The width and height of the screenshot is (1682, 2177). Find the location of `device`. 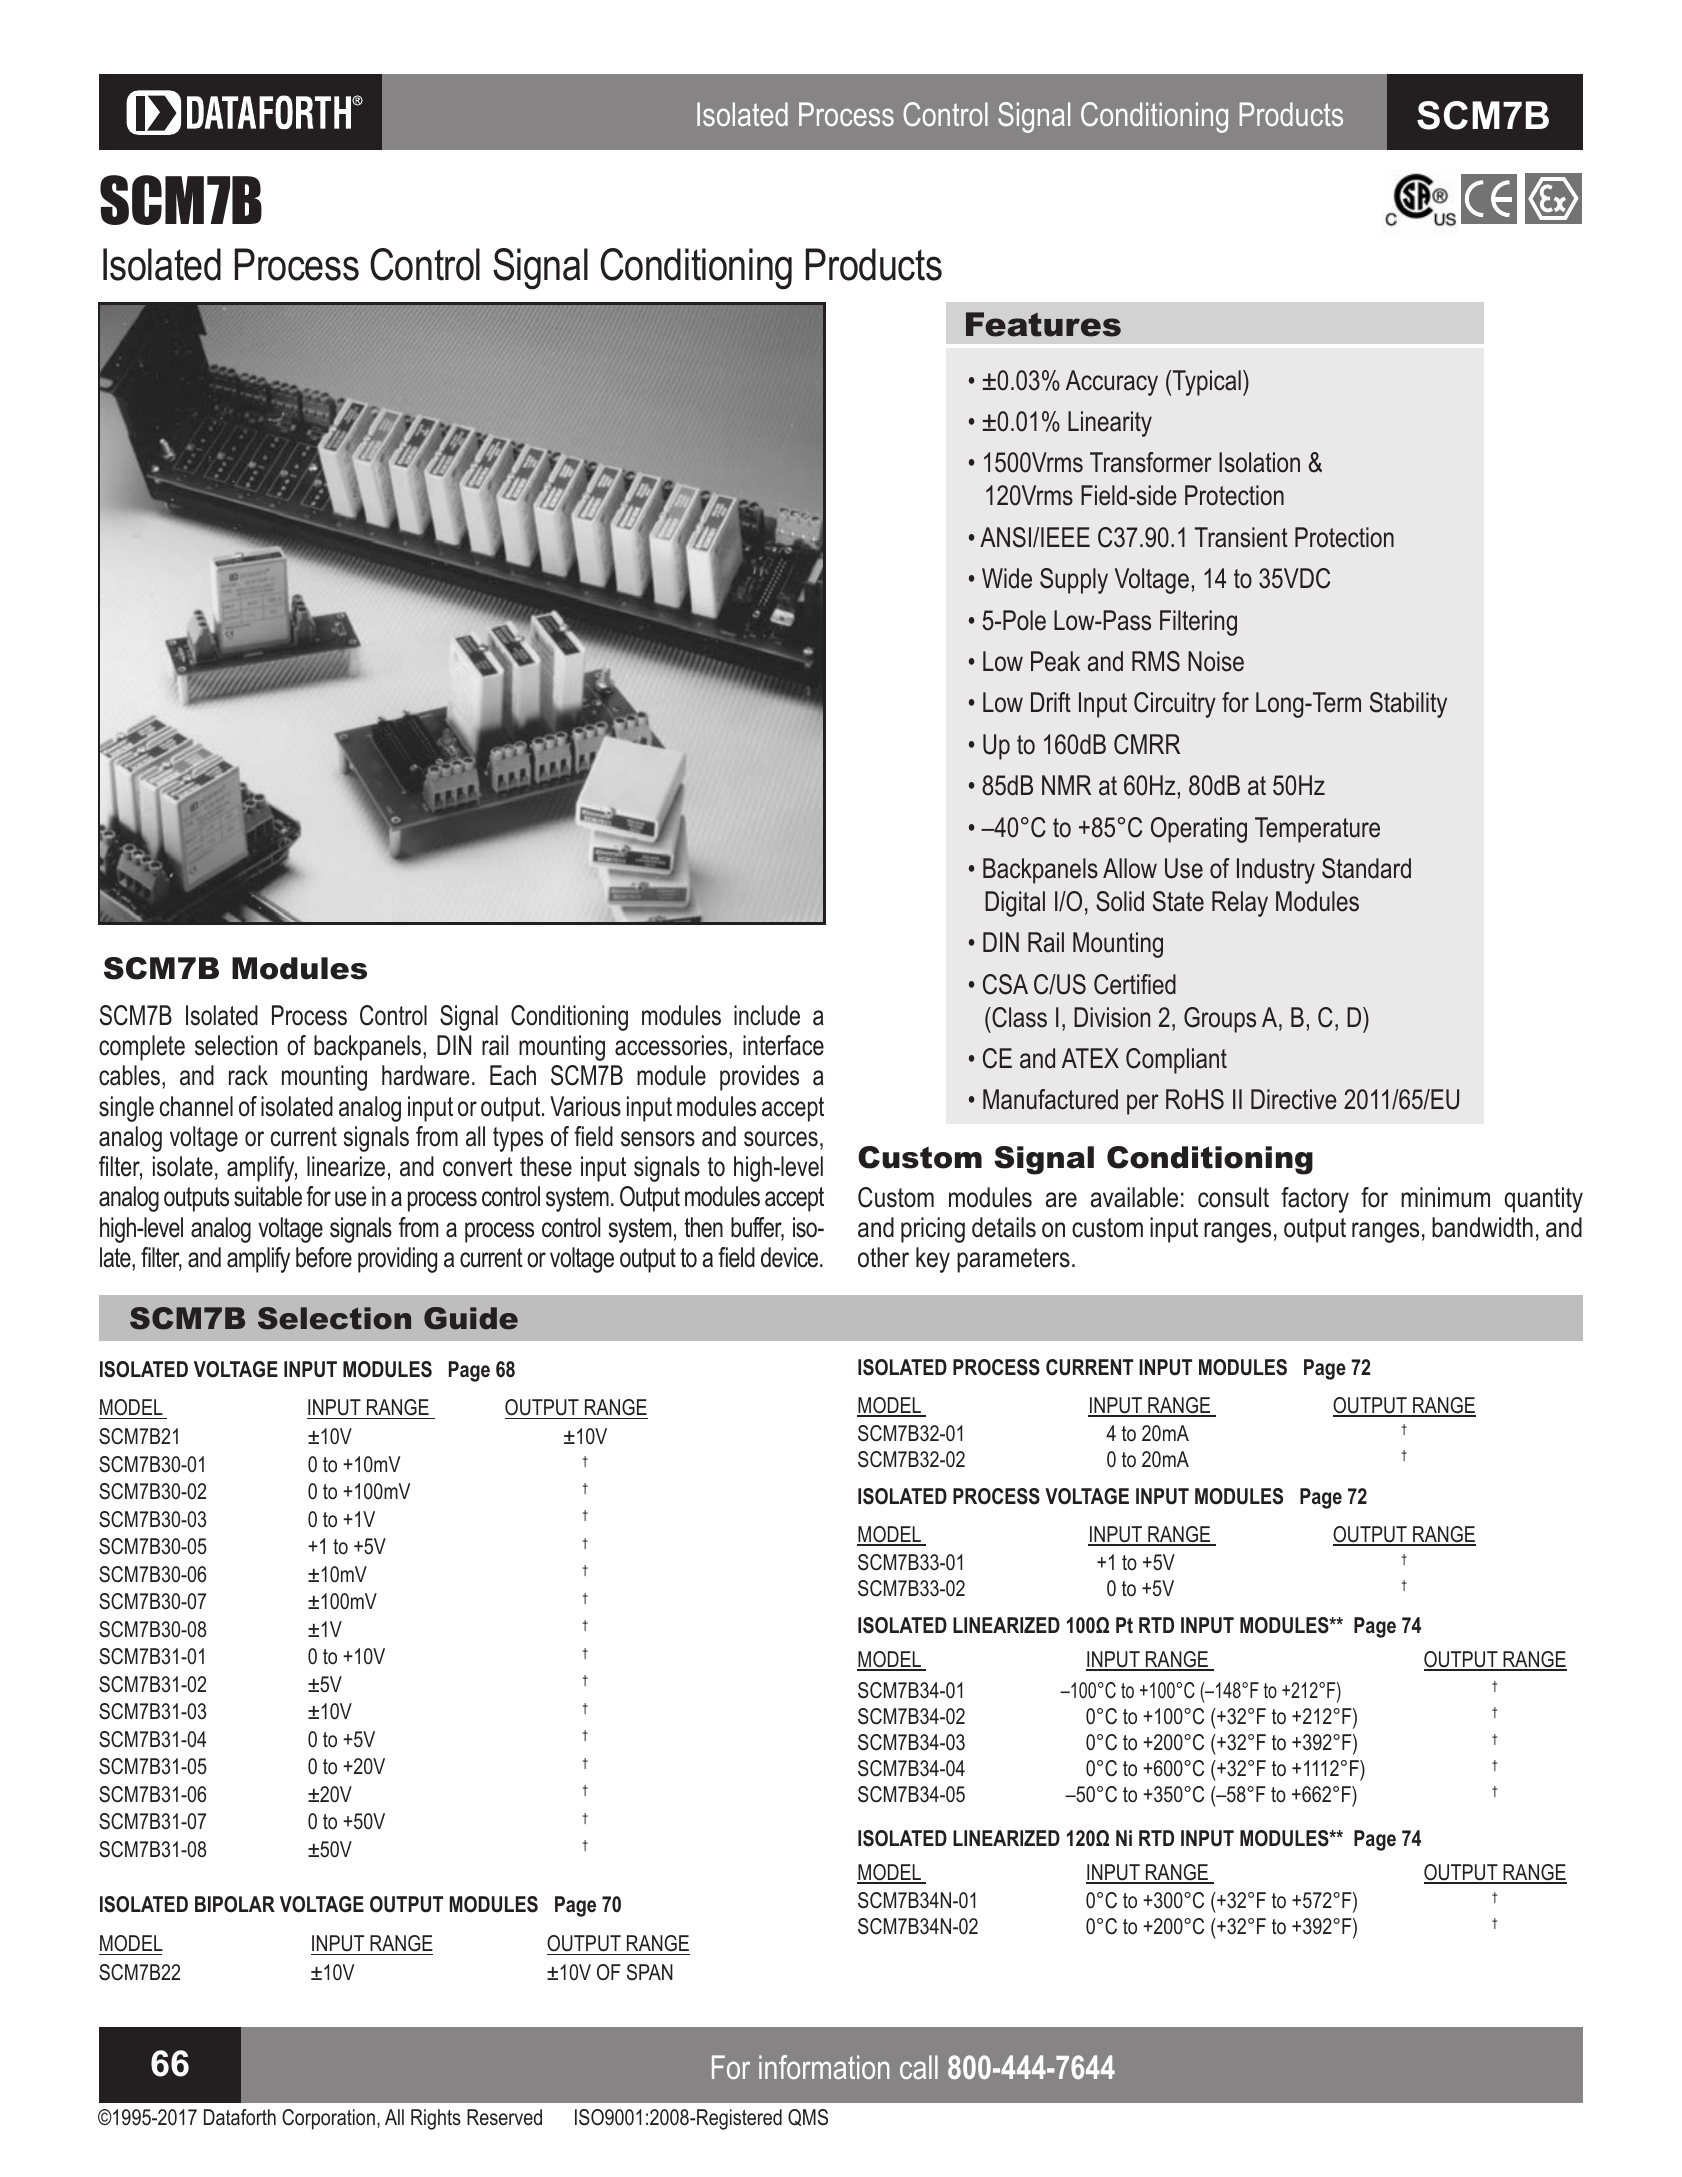

device is located at coordinates (791, 1257).
